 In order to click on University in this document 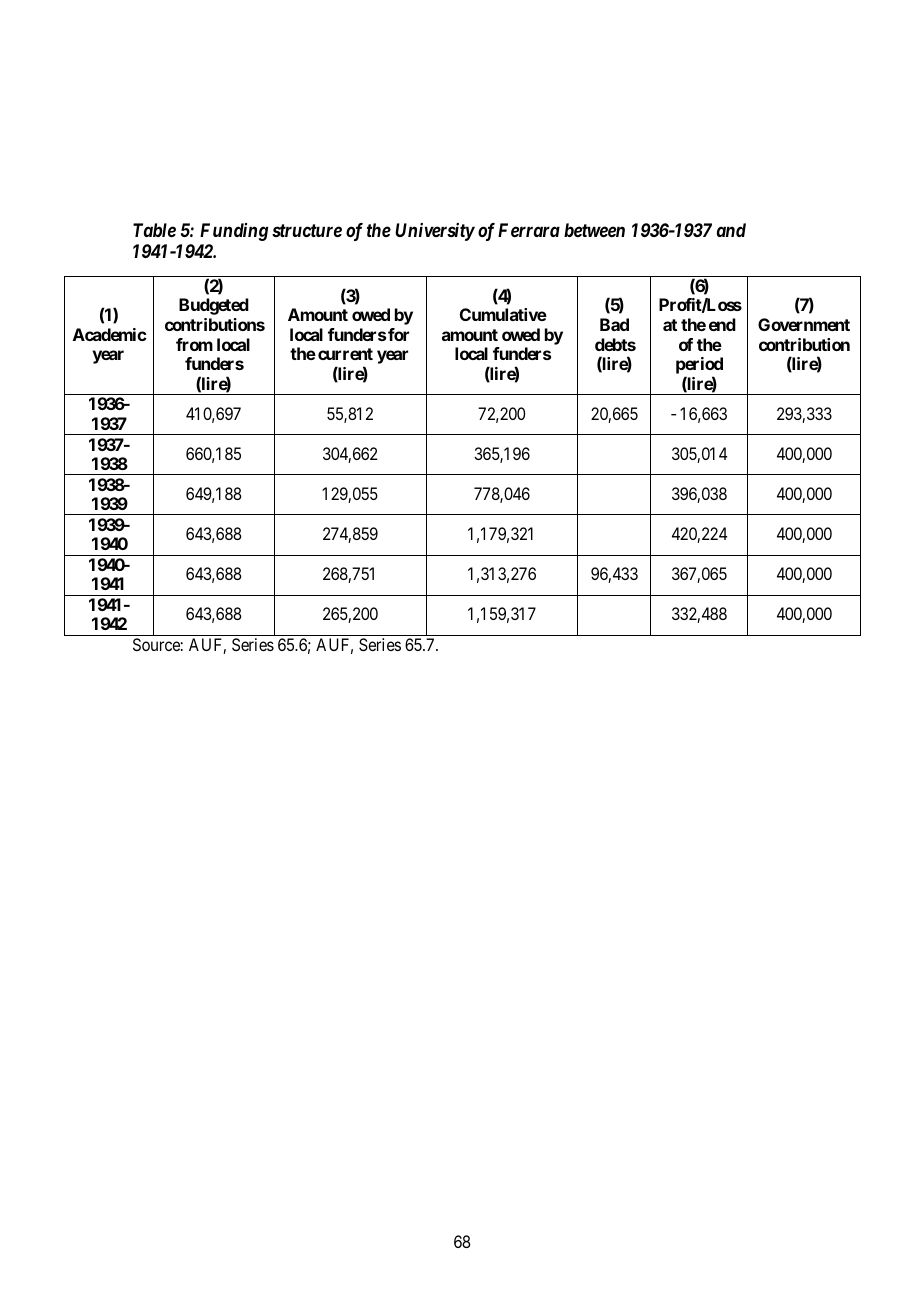, I will do `click(435, 232)`.
